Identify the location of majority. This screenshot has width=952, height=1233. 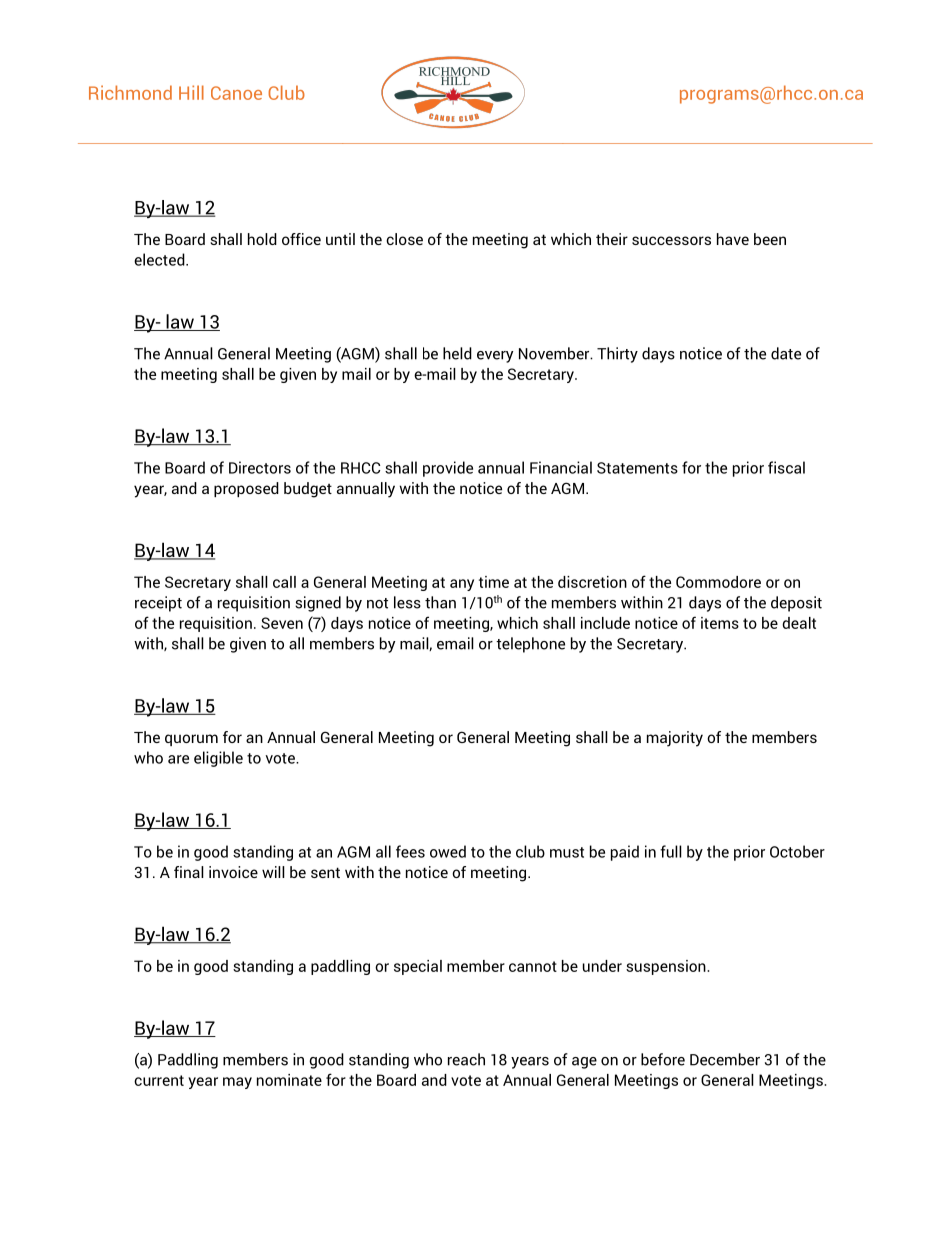
(675, 739).
